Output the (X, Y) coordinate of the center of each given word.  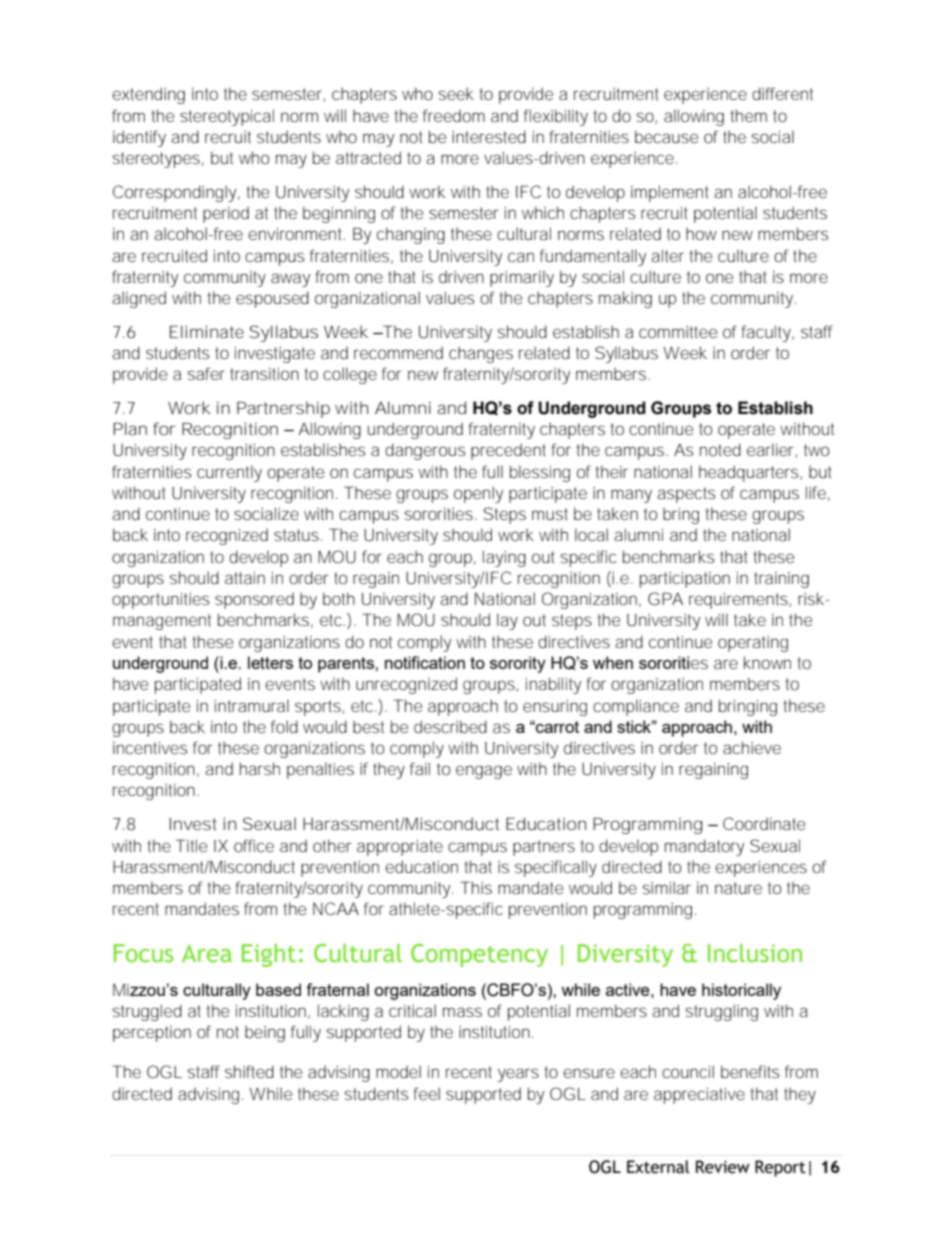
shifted (249, 1071)
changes (481, 354)
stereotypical (227, 117)
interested (489, 136)
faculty (767, 333)
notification (425, 662)
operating (753, 644)
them (748, 115)
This (476, 887)
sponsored (254, 600)
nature (738, 888)
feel (426, 1093)
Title (191, 845)
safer (206, 373)
